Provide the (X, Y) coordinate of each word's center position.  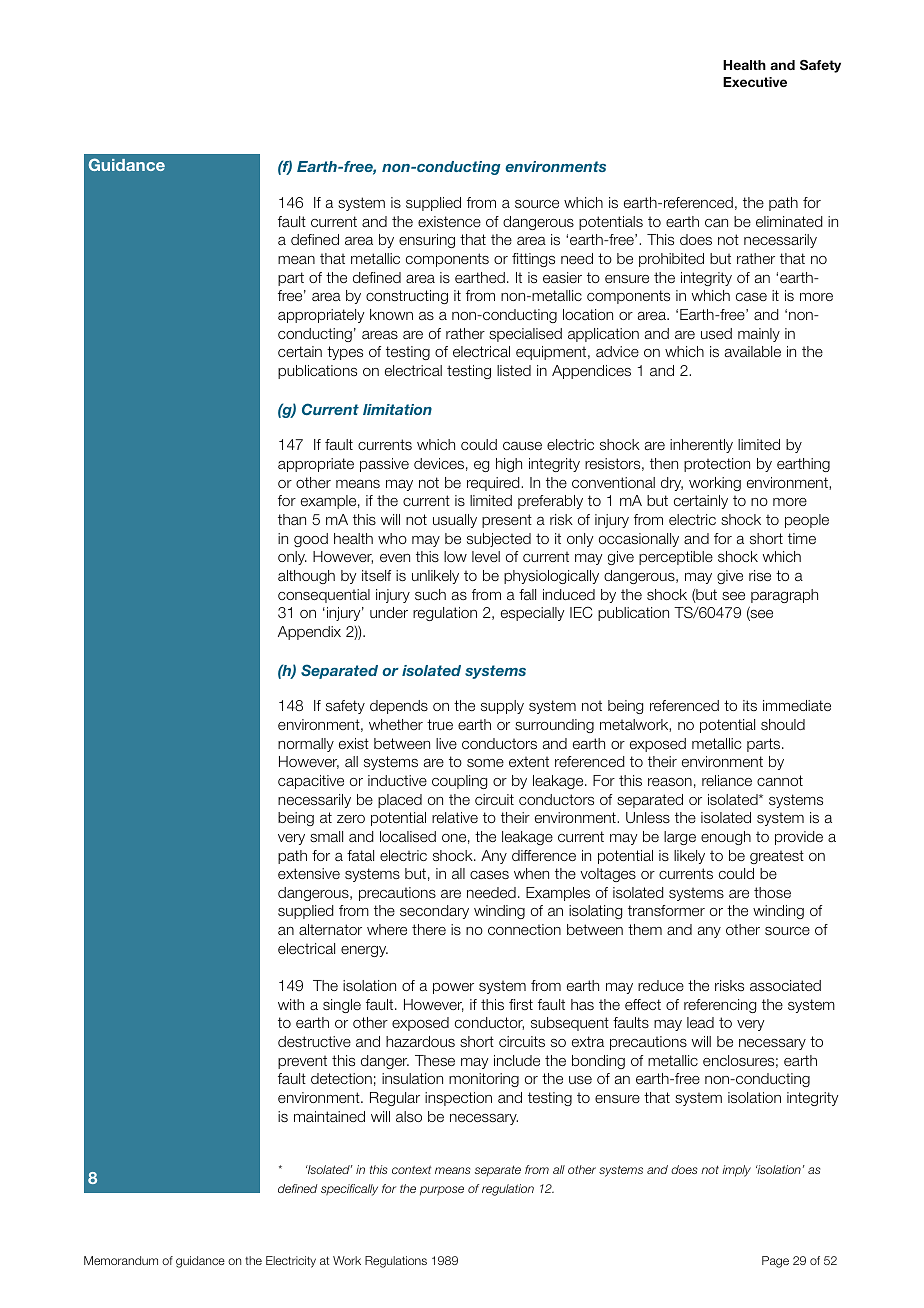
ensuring (427, 241)
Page (775, 1262)
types (345, 353)
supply (502, 707)
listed (514, 370)
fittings (533, 260)
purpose (442, 1190)
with (291, 1004)
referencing (720, 1006)
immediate (797, 705)
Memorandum (121, 1260)
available (753, 351)
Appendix (309, 633)
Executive (755, 82)
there (429, 929)
